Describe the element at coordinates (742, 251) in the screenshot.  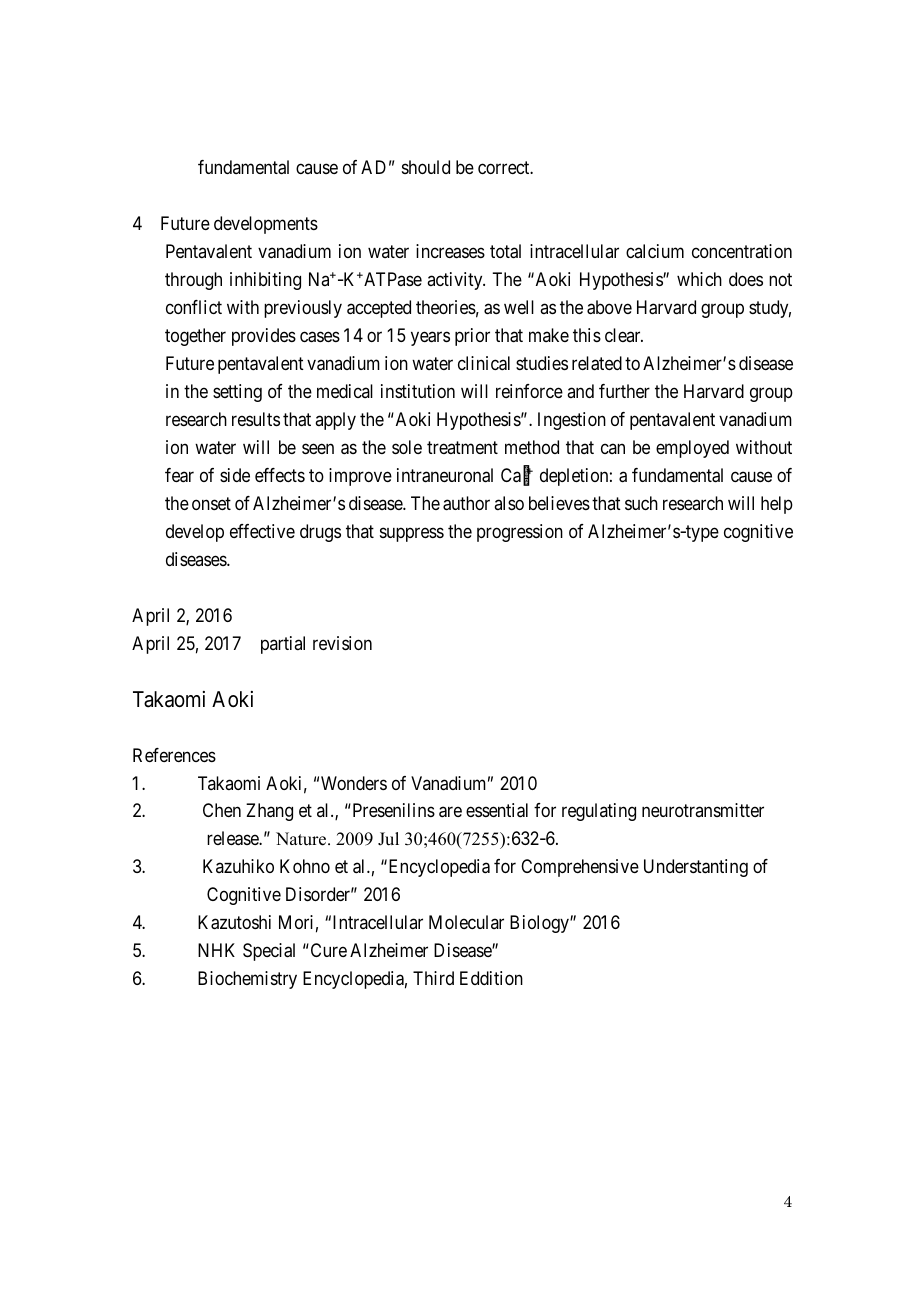
I see `concentration` at that location.
